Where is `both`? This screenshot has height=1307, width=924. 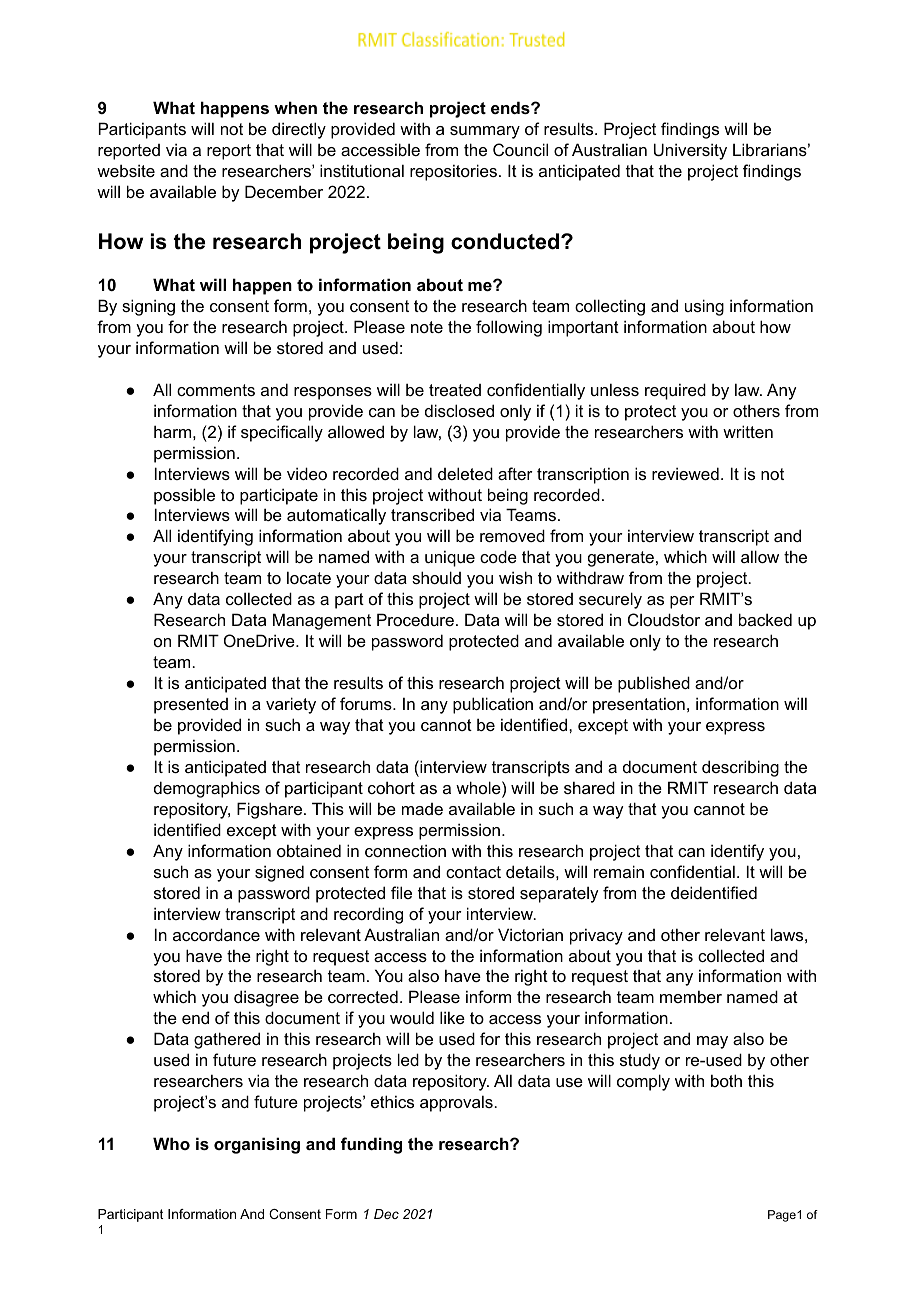 both is located at coordinates (726, 1080).
